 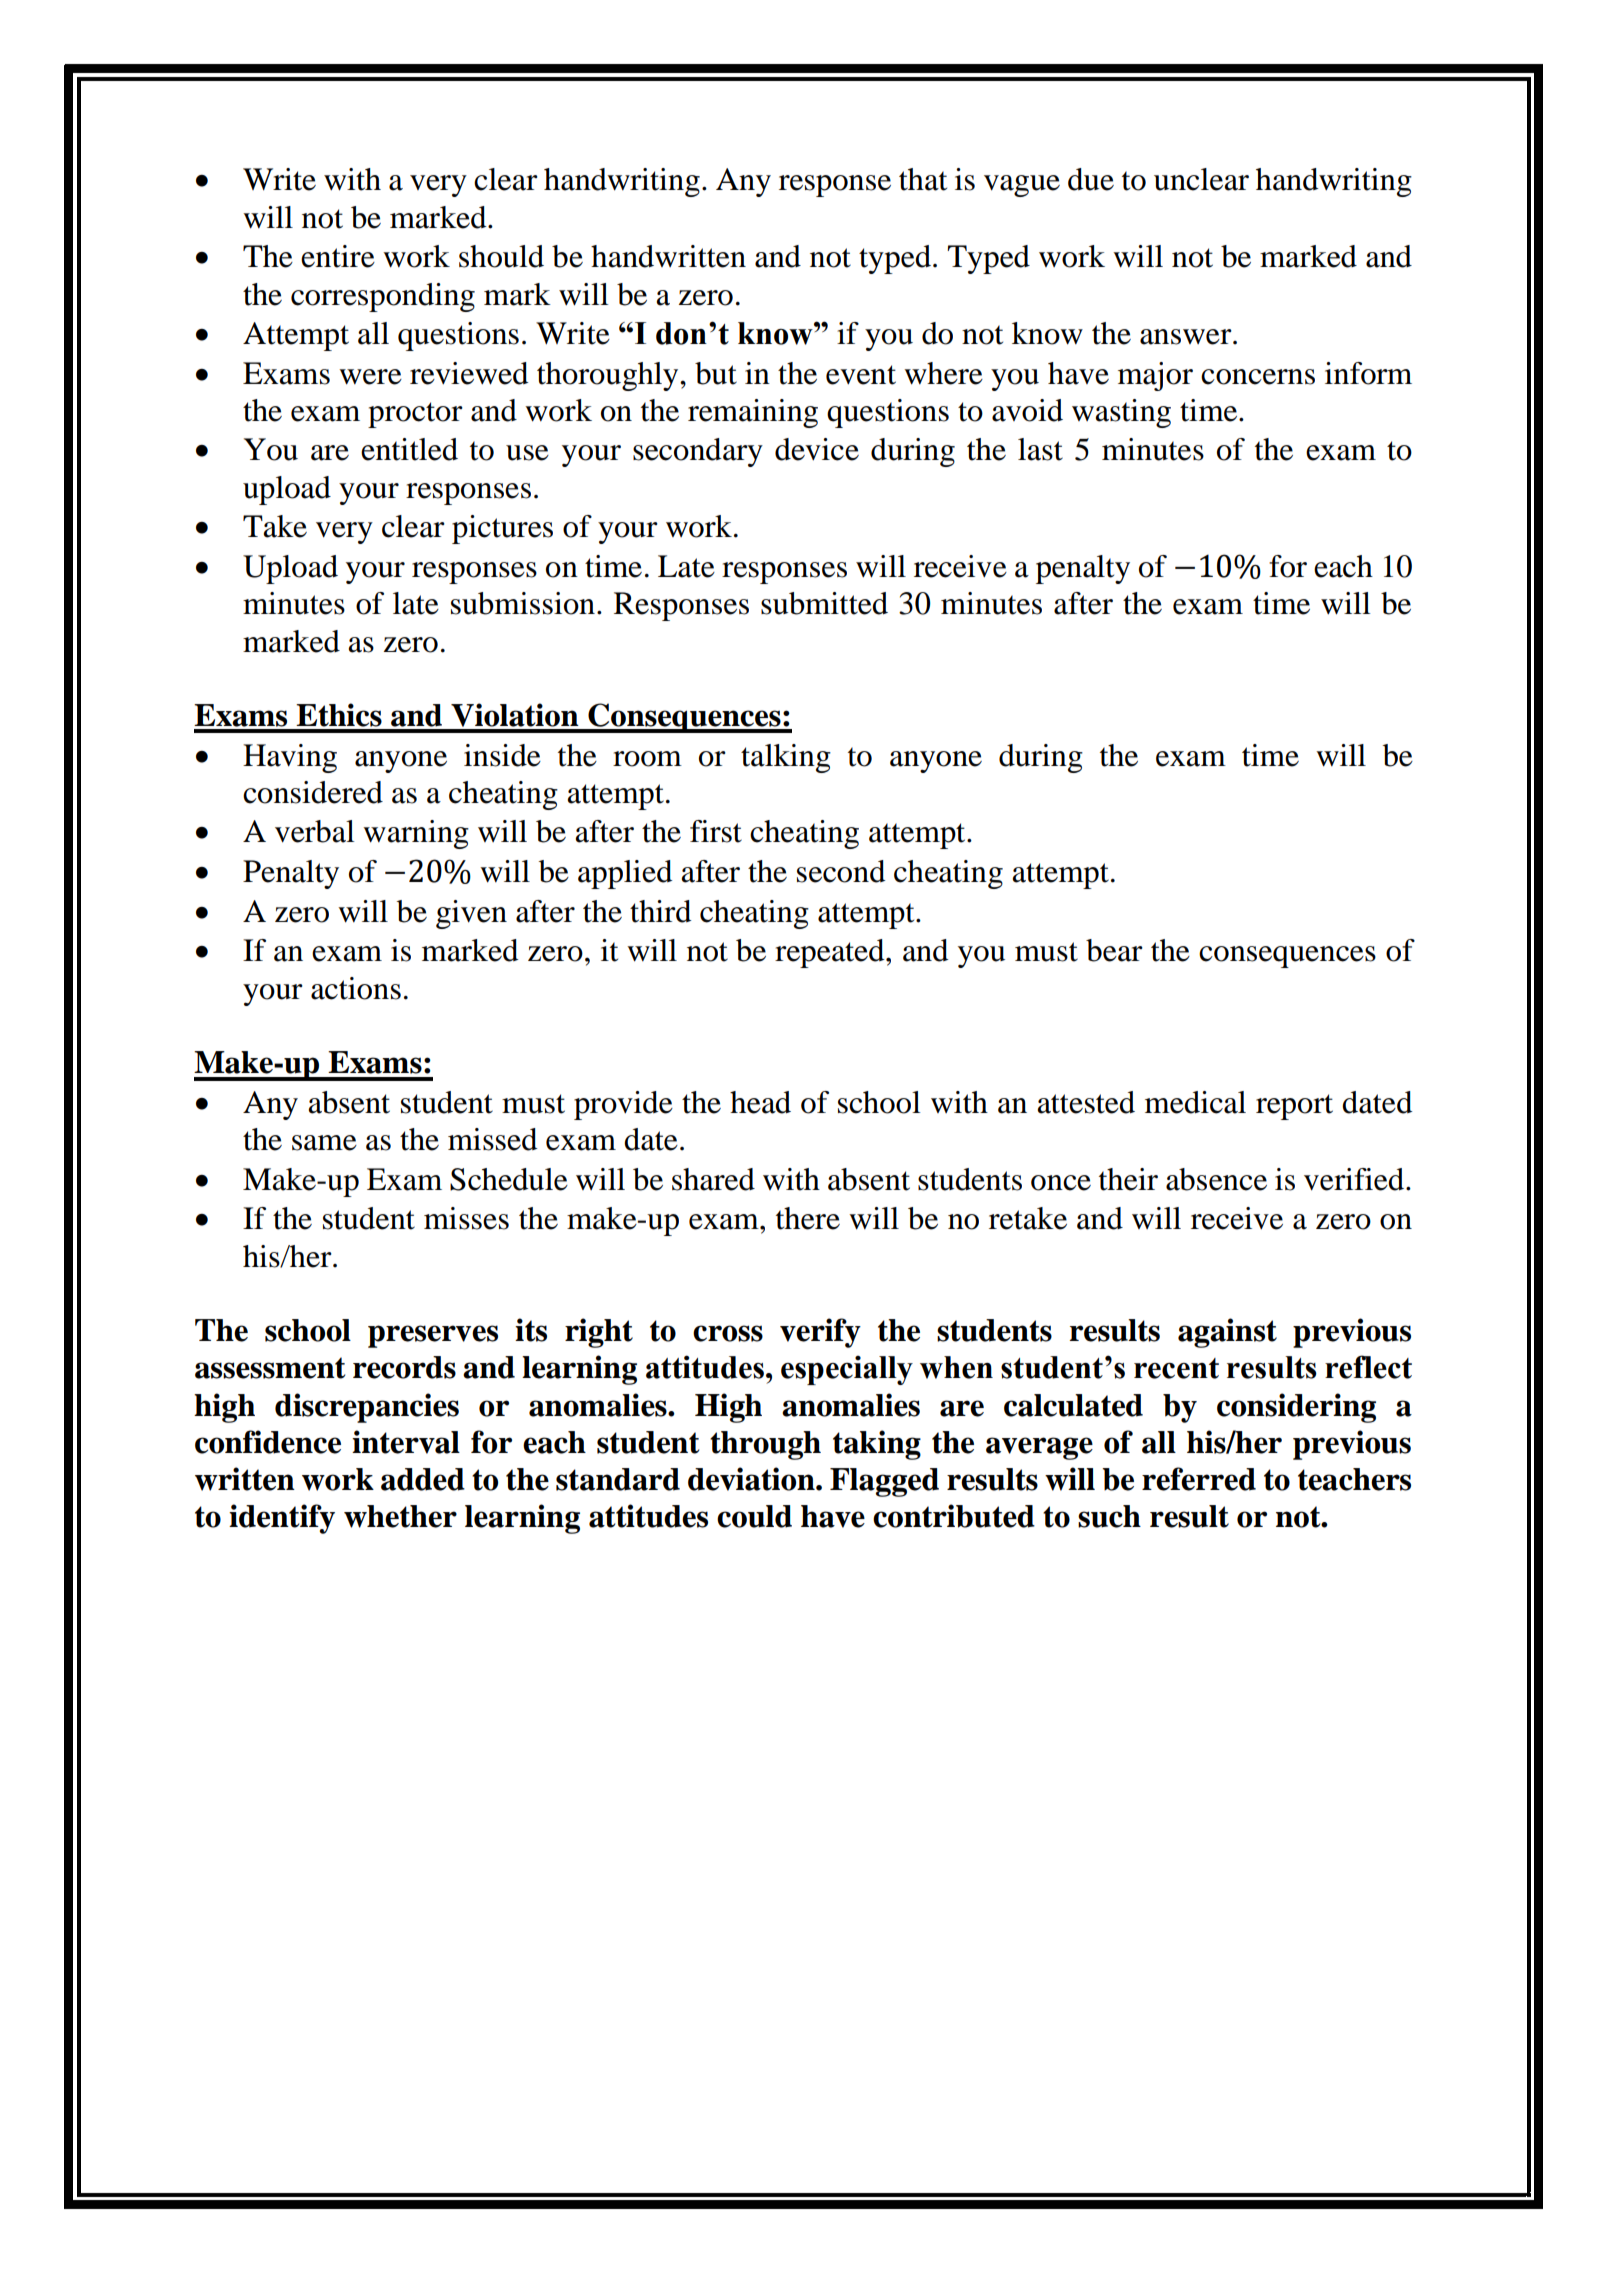 I want to click on submitted, so click(x=824, y=603).
